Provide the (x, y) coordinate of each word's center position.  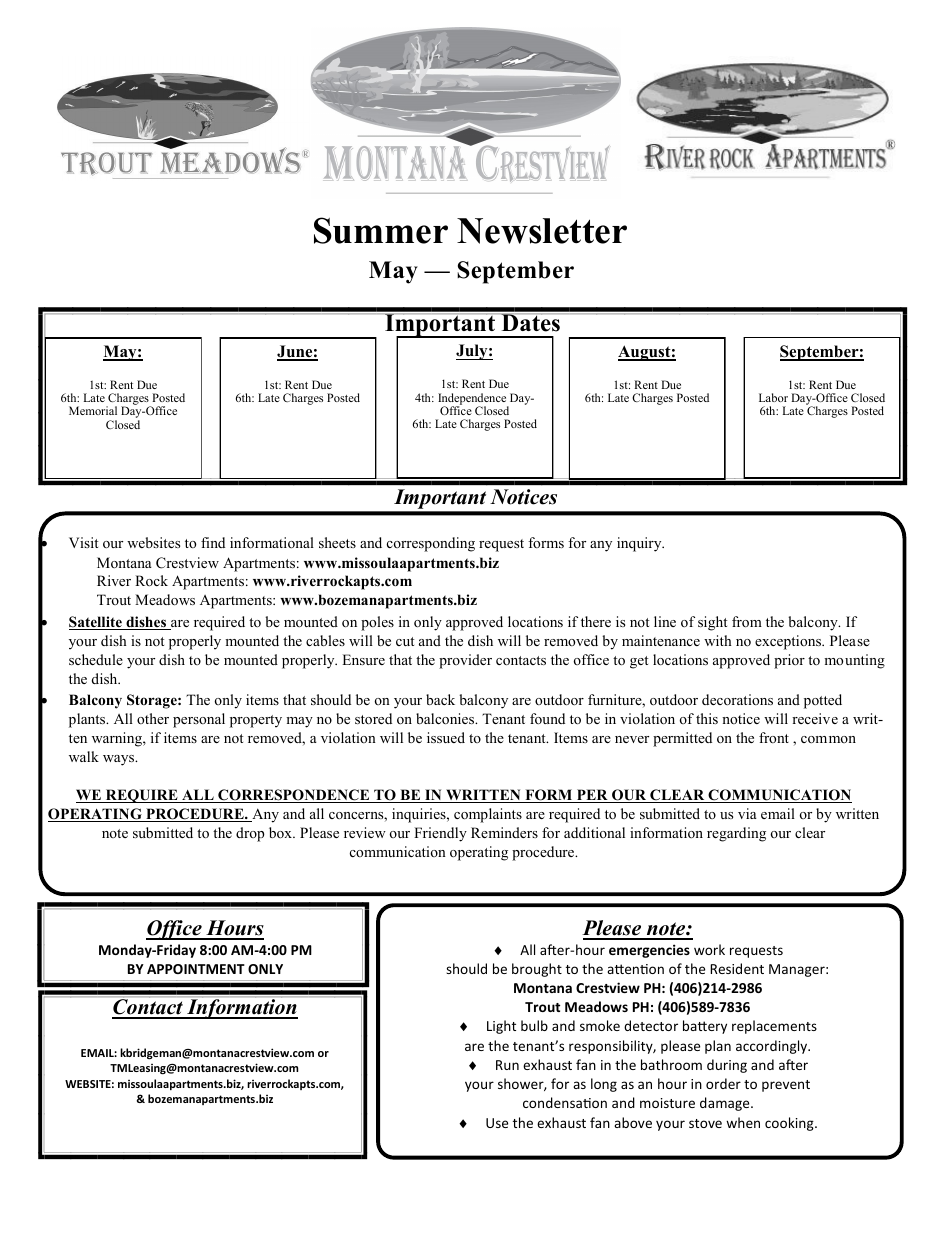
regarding (736, 834)
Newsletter (542, 231)
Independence (473, 400)
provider (465, 661)
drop (250, 834)
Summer (381, 230)
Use (497, 1123)
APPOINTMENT (196, 969)
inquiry (640, 544)
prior (789, 661)
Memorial (93, 410)
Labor (773, 397)
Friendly (440, 834)
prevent (786, 1086)
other (153, 718)
